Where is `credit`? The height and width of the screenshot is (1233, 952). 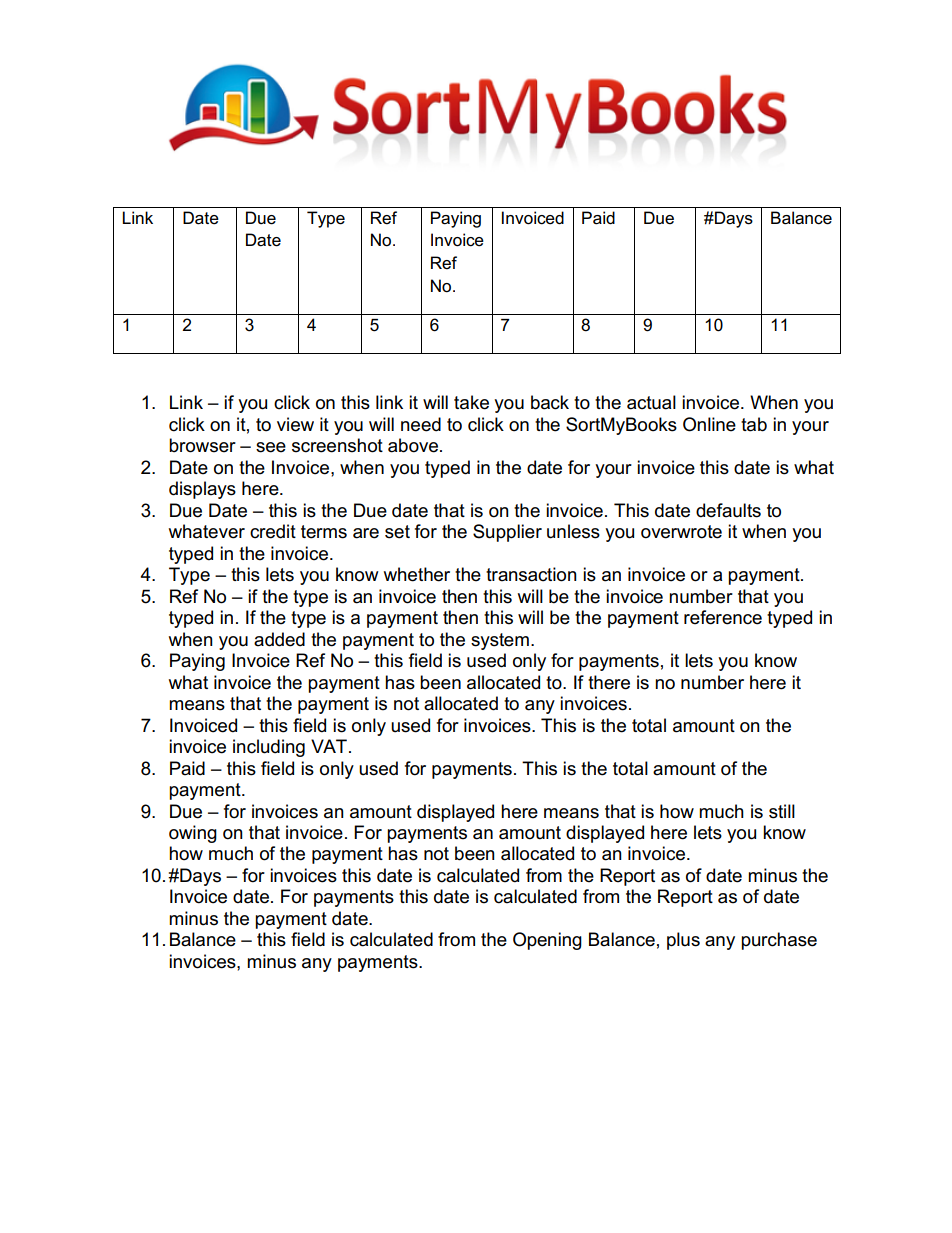
credit is located at coordinates (273, 531).
